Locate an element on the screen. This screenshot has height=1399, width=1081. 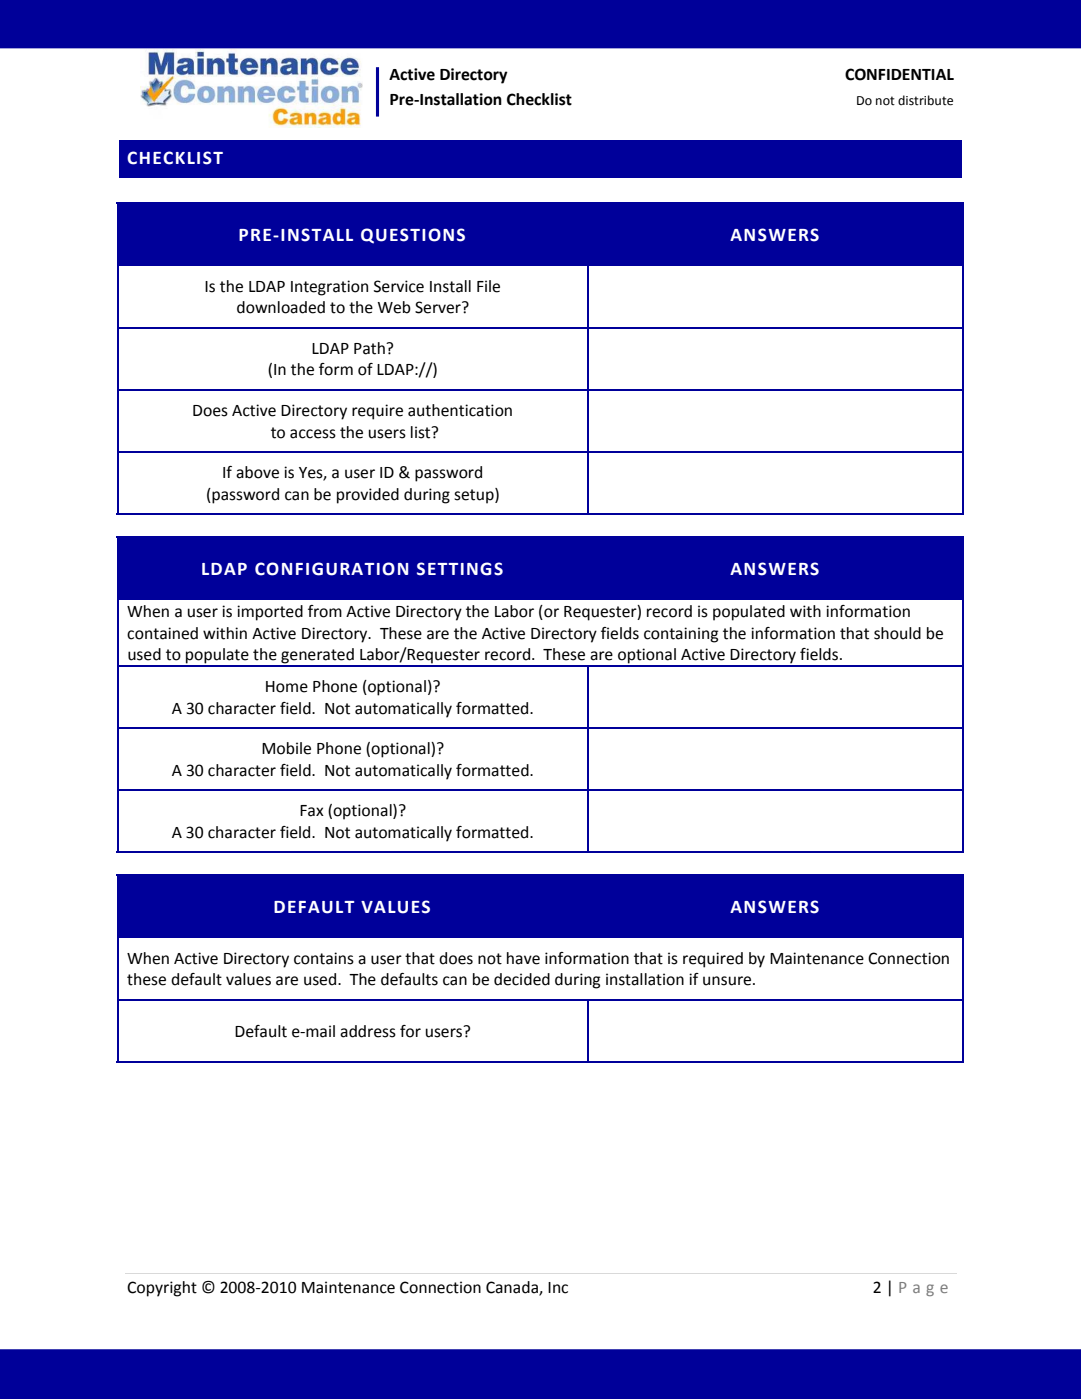
Home is located at coordinates (287, 687).
